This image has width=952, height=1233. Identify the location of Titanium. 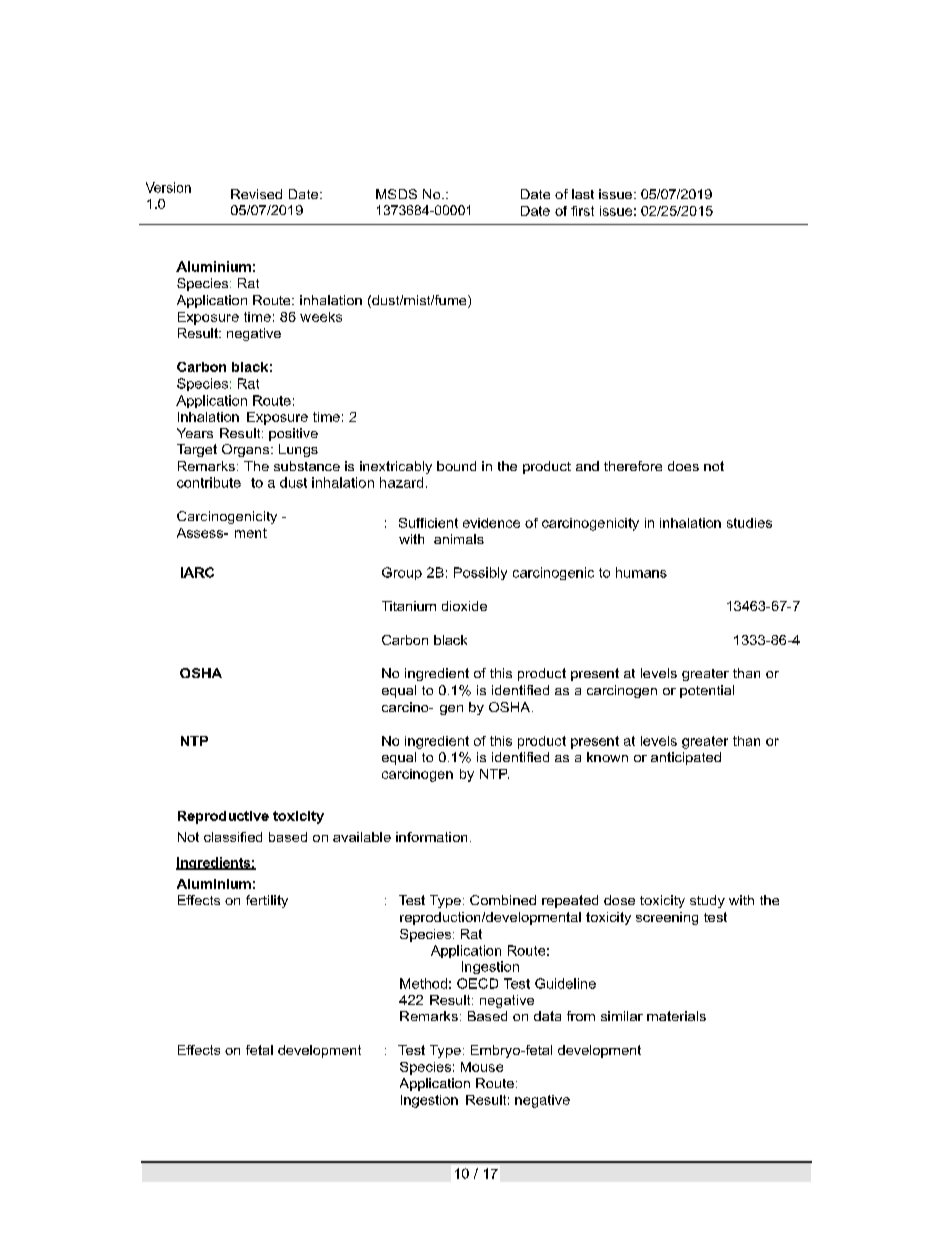
(409, 606).
